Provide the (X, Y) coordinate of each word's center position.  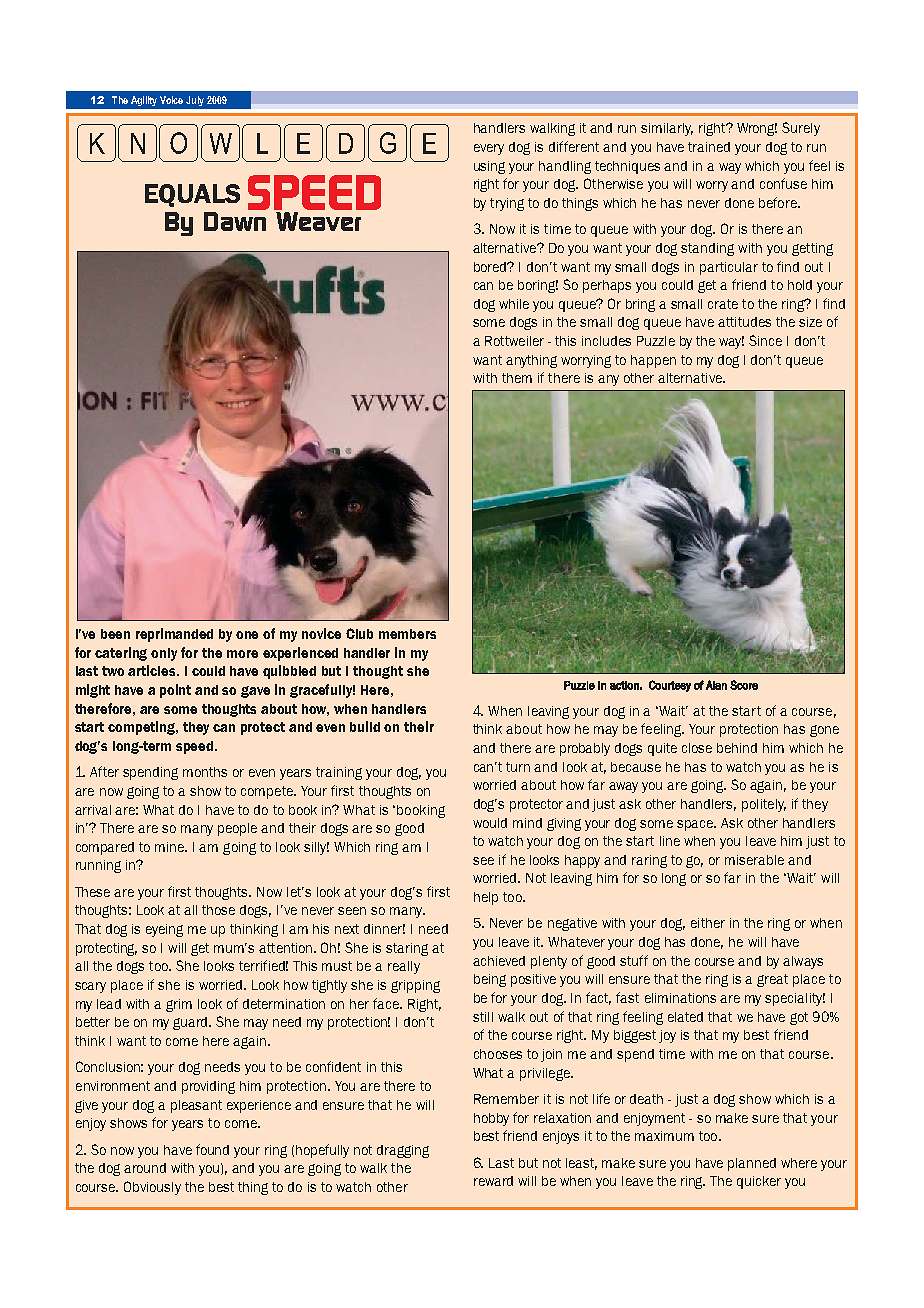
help (486, 898)
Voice (171, 100)
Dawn (235, 221)
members (407, 634)
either (708, 923)
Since (765, 340)
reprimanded (174, 635)
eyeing (164, 930)
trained (709, 147)
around (145, 1168)
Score (744, 685)
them (517, 378)
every (489, 149)
